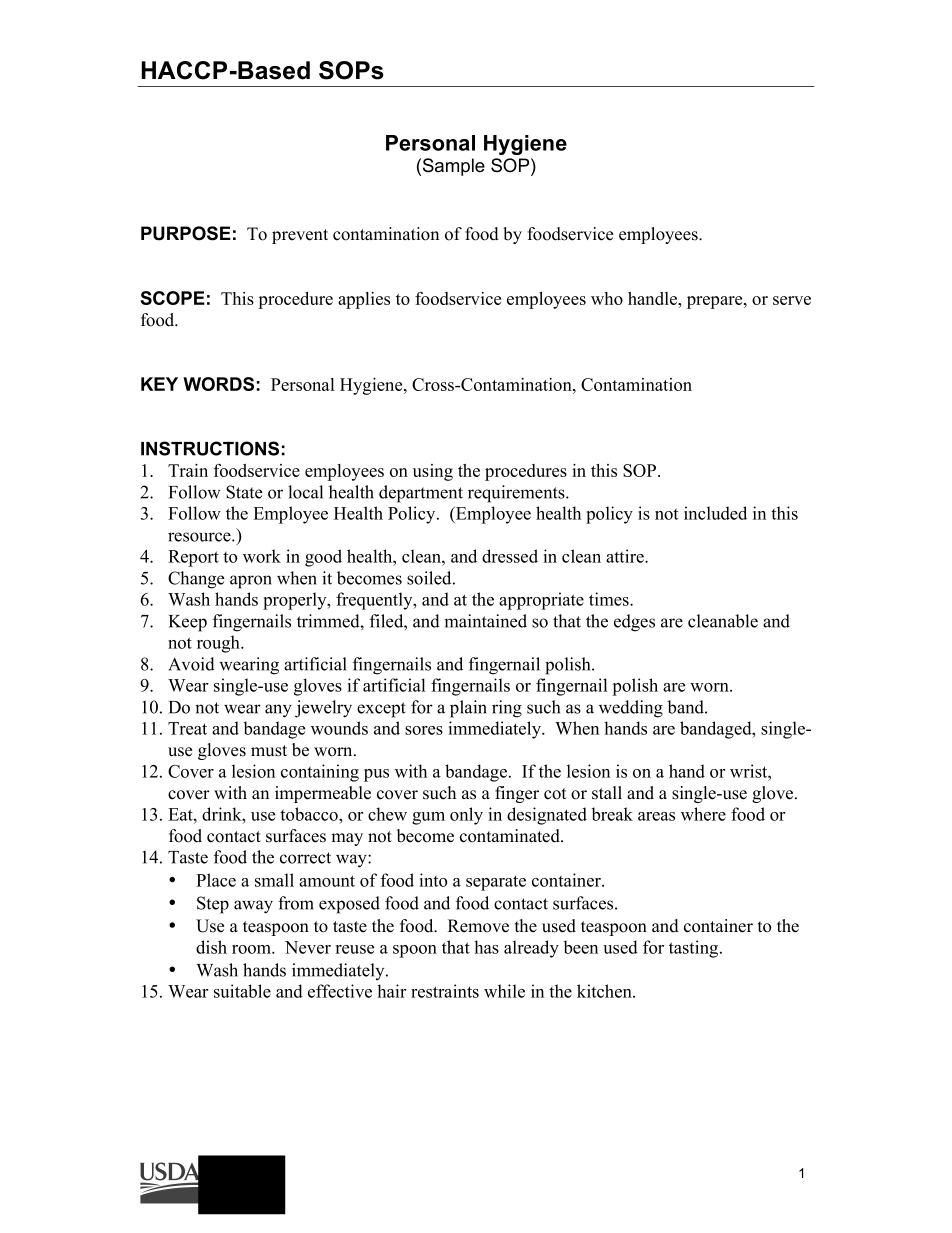 This page has width=952, height=1233. What do you see at coordinates (191, 664) in the page?
I see `Avoid` at bounding box center [191, 664].
